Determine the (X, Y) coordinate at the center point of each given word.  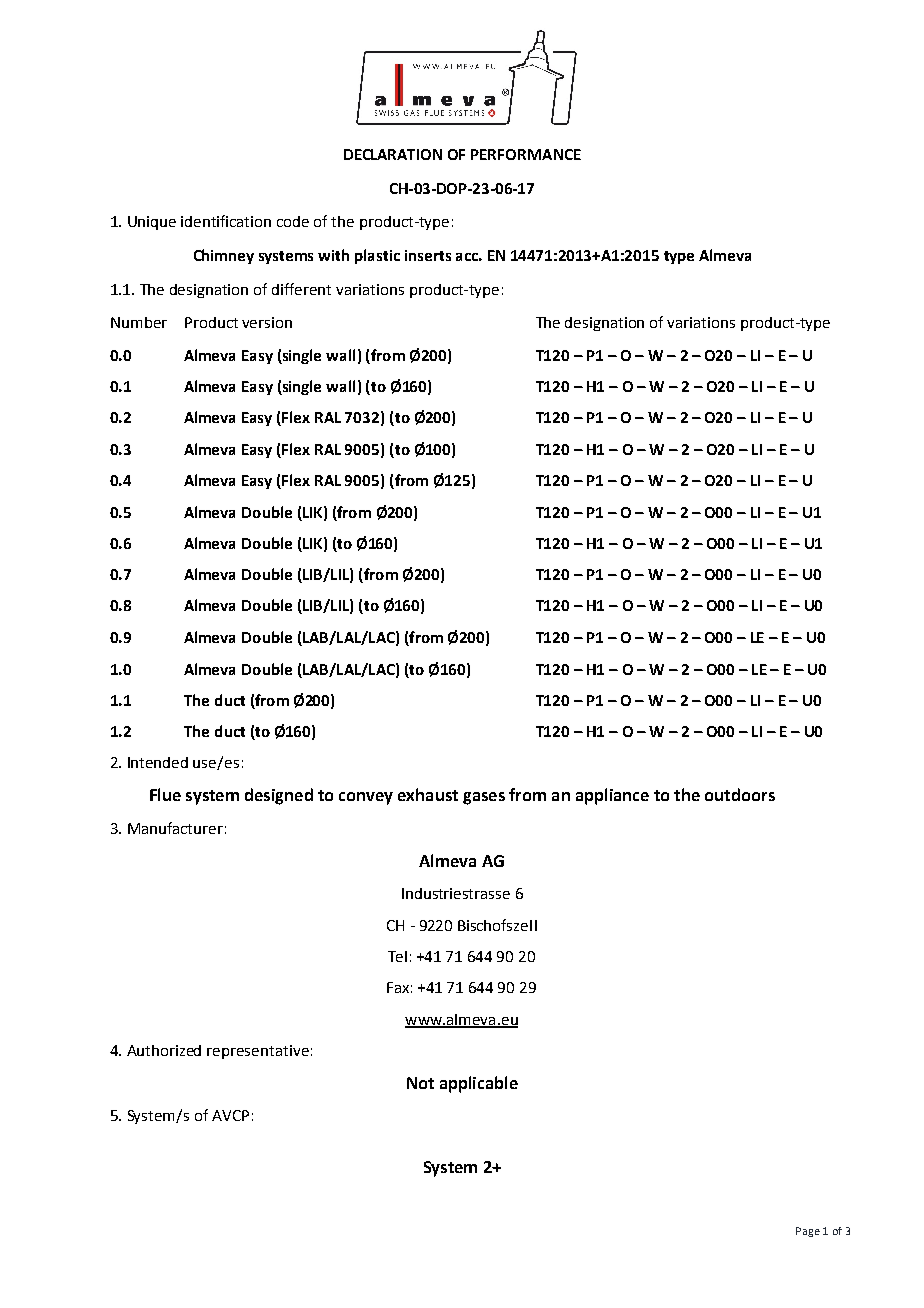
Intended (158, 762)
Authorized (164, 1050)
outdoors (740, 794)
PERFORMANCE (526, 154)
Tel (397, 956)
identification (226, 221)
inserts (428, 255)
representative (258, 1052)
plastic (377, 256)
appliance (612, 796)
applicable (479, 1084)
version (267, 322)
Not (420, 1083)
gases (484, 798)
